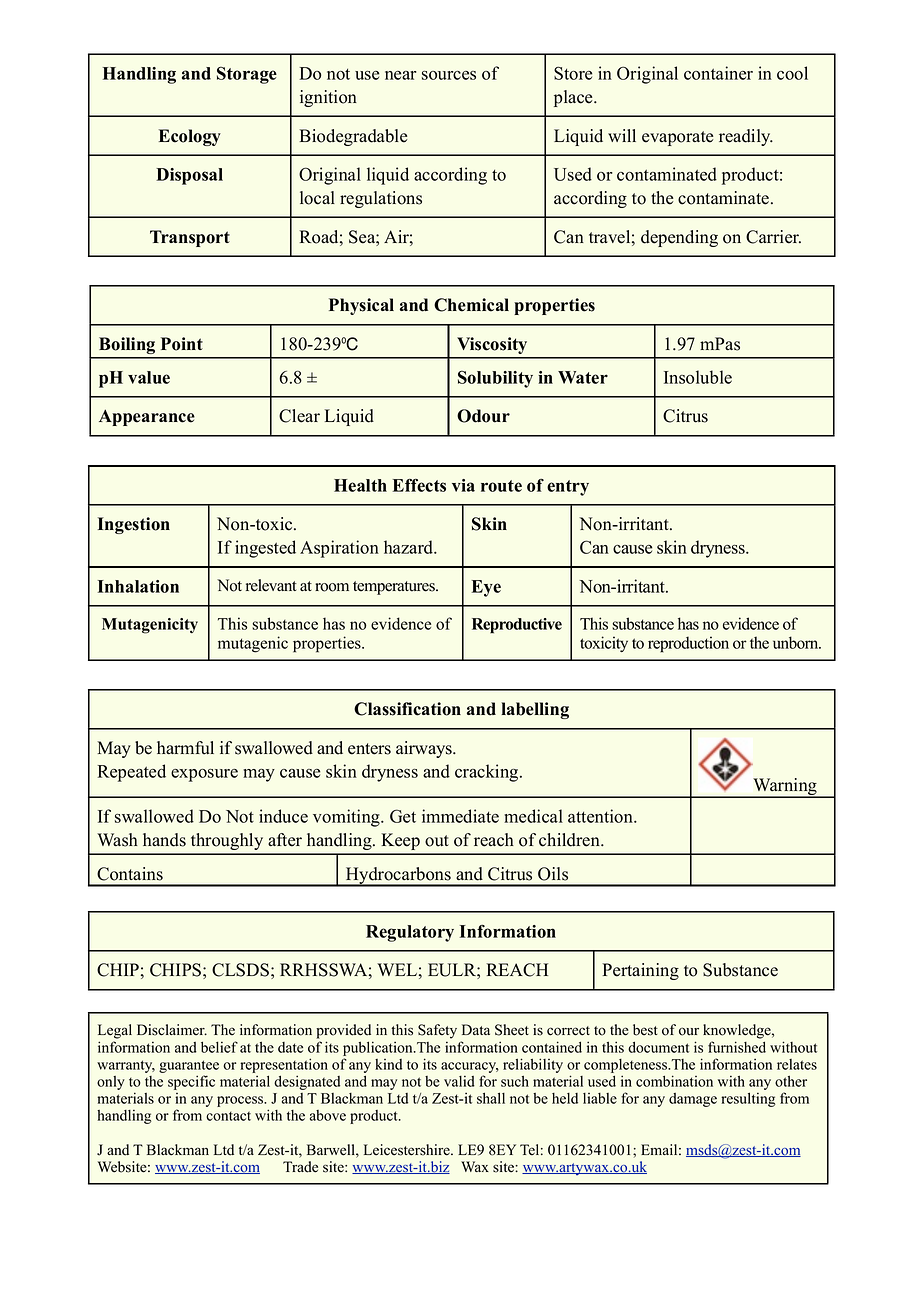 The height and width of the screenshot is (1308, 924). What do you see at coordinates (491, 1098) in the screenshot?
I see `shall` at bounding box center [491, 1098].
